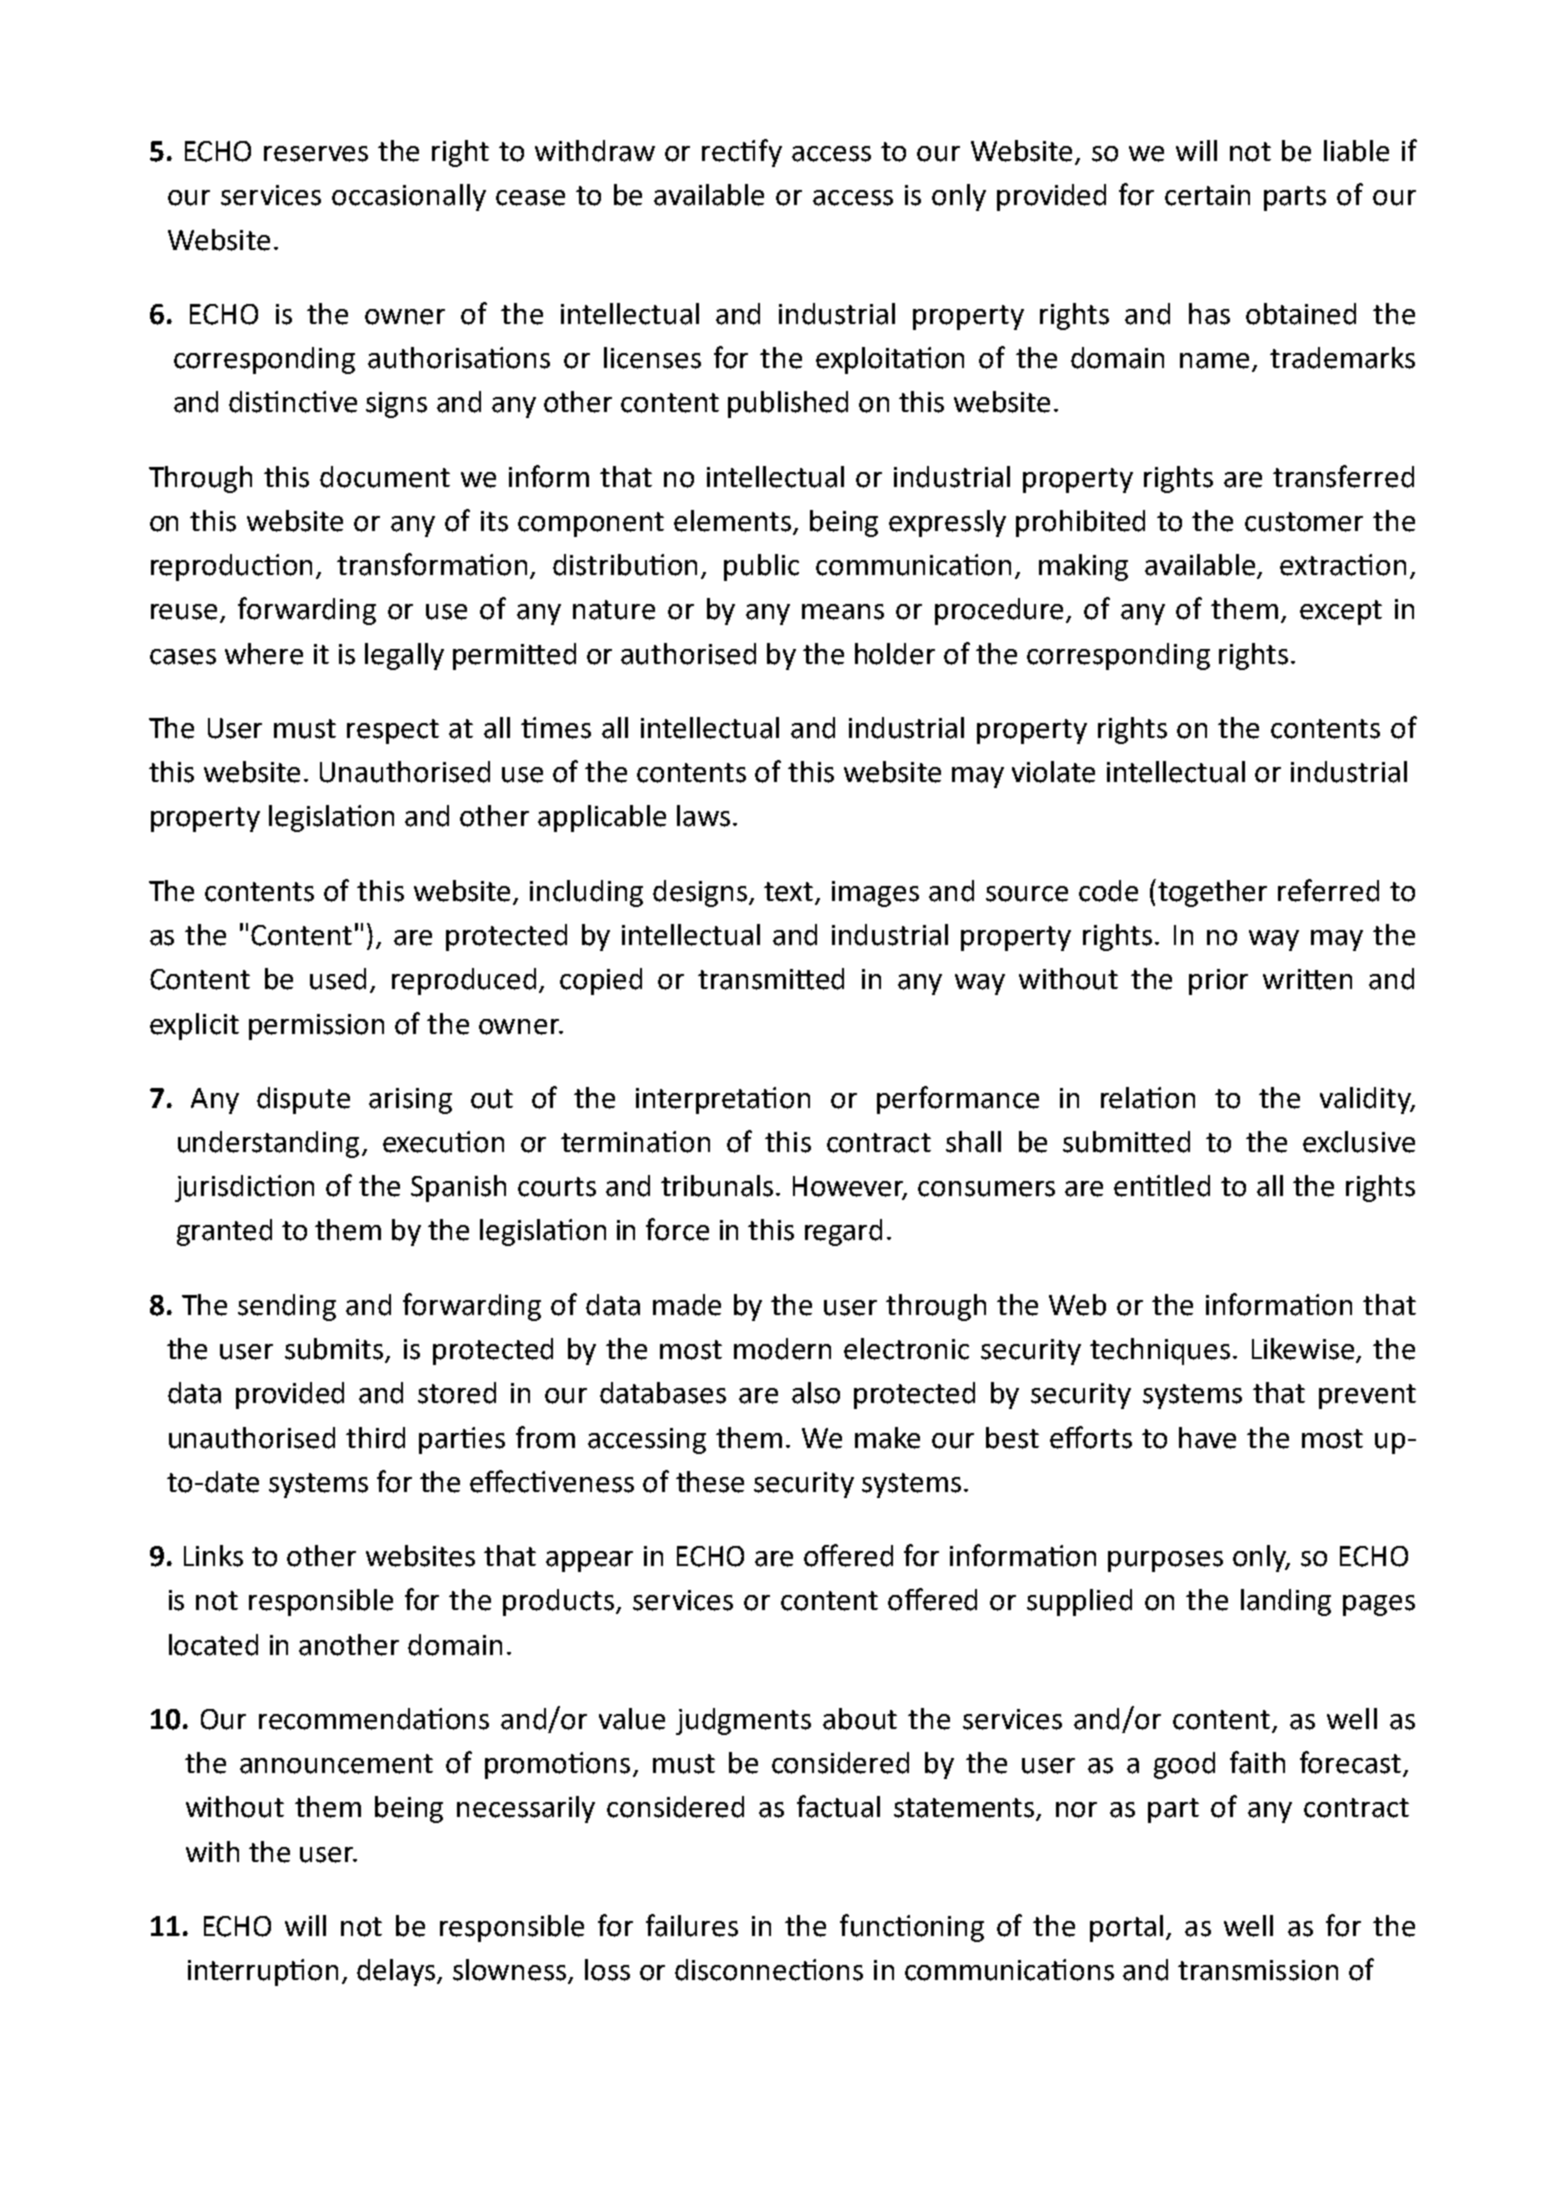 This document has height=2211, width=1565. What do you see at coordinates (782, 1349) in the document?
I see `modern` at bounding box center [782, 1349].
